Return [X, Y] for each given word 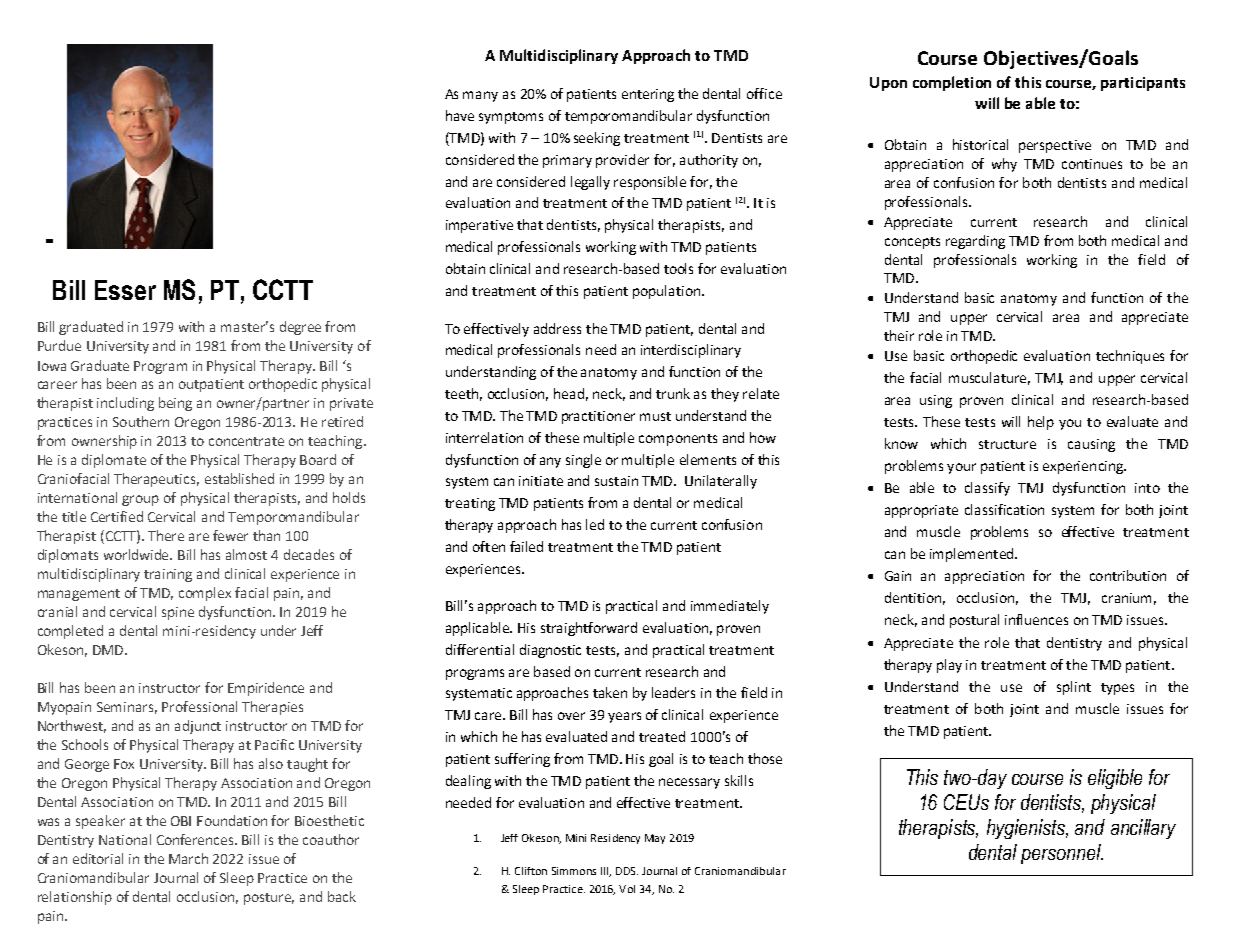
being [175, 404]
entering [648, 95]
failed [526, 546]
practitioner [598, 417]
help [1041, 423]
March [188, 858]
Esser [125, 290]
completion [952, 83]
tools [678, 268]
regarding [975, 242]
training [168, 575]
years [624, 717]
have [460, 115]
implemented [973, 555]
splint [1074, 688]
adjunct [198, 727]
